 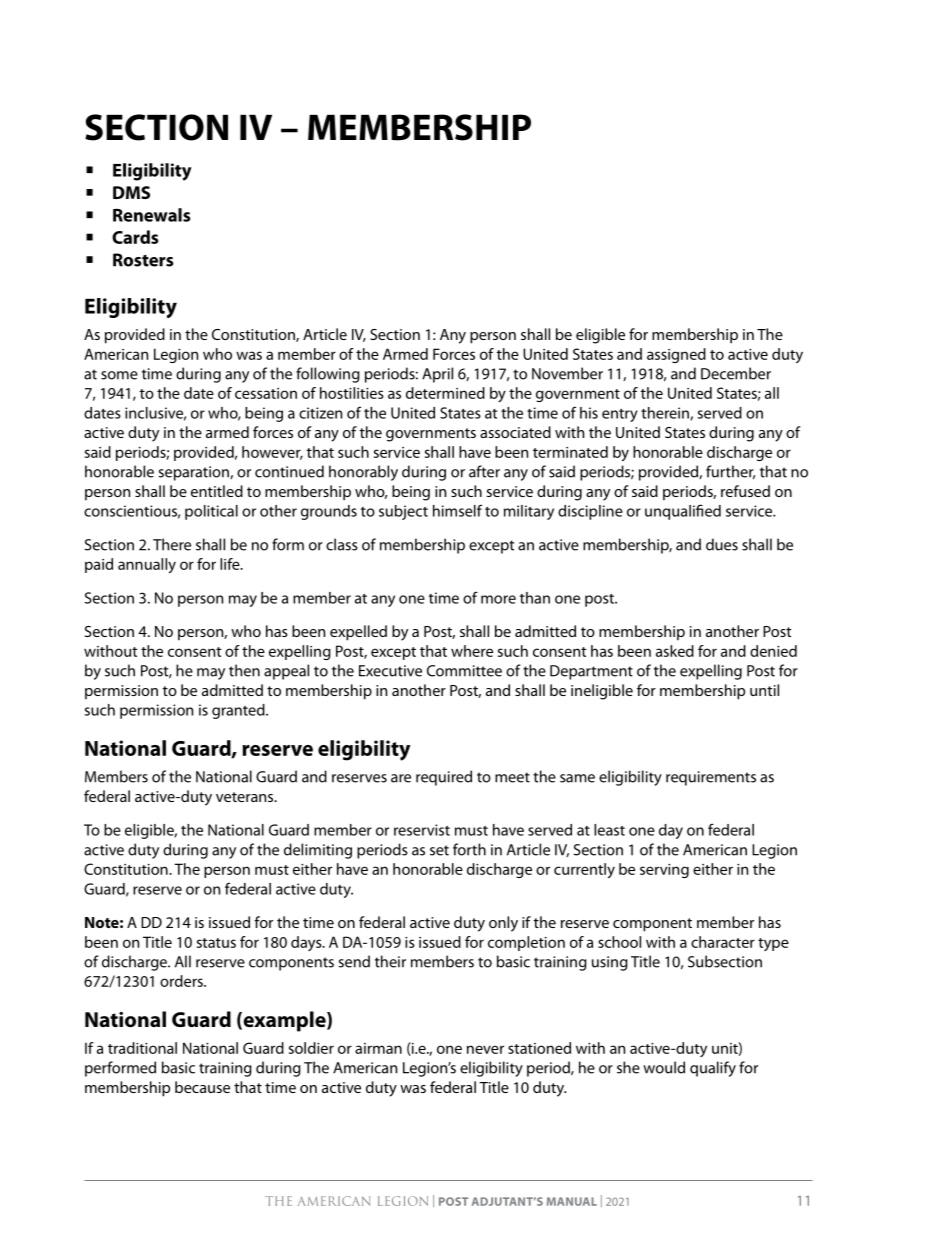 I want to click on Renewals, so click(x=152, y=215).
